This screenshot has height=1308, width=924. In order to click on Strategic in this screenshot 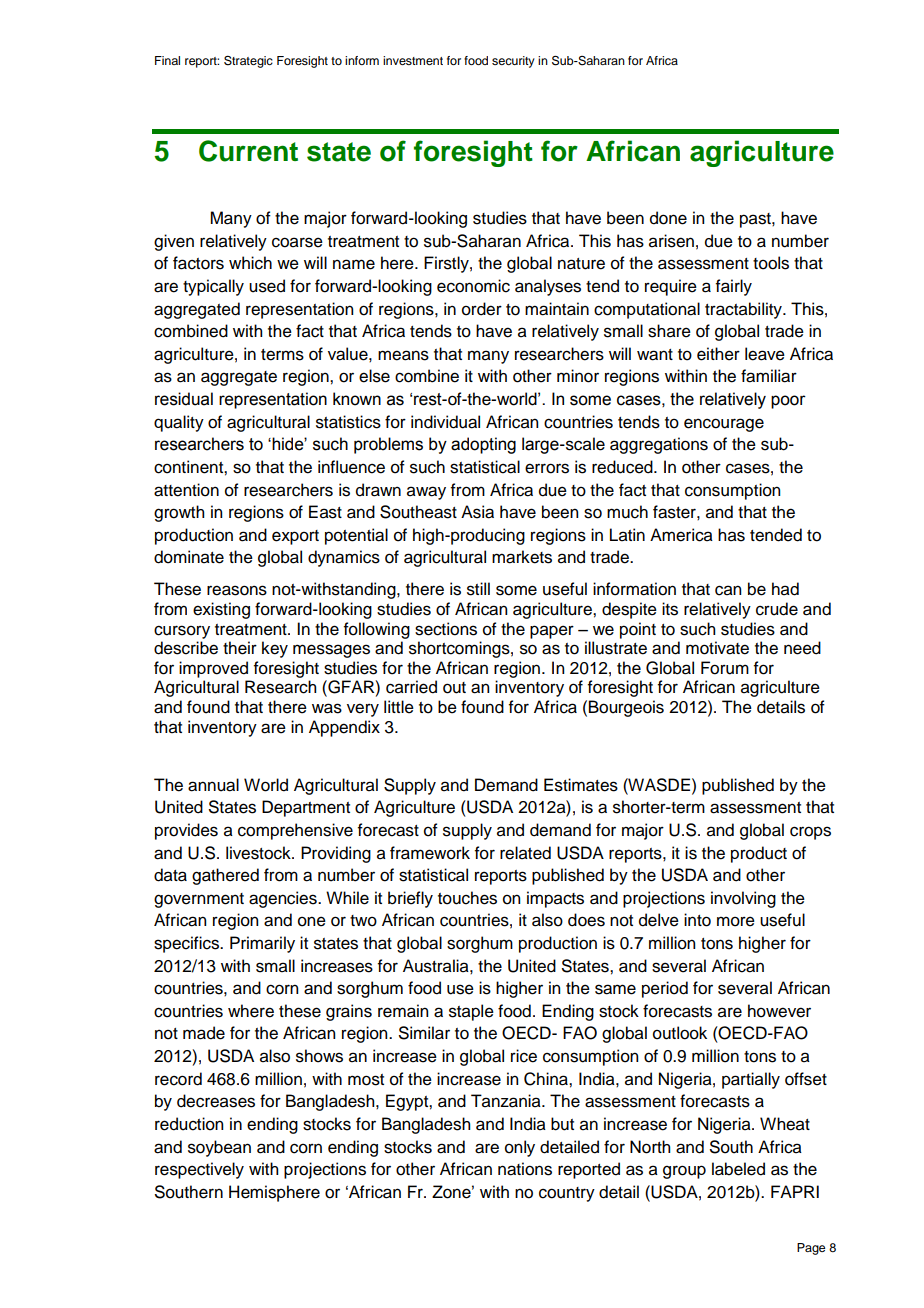, I will do `click(248, 61)`.
